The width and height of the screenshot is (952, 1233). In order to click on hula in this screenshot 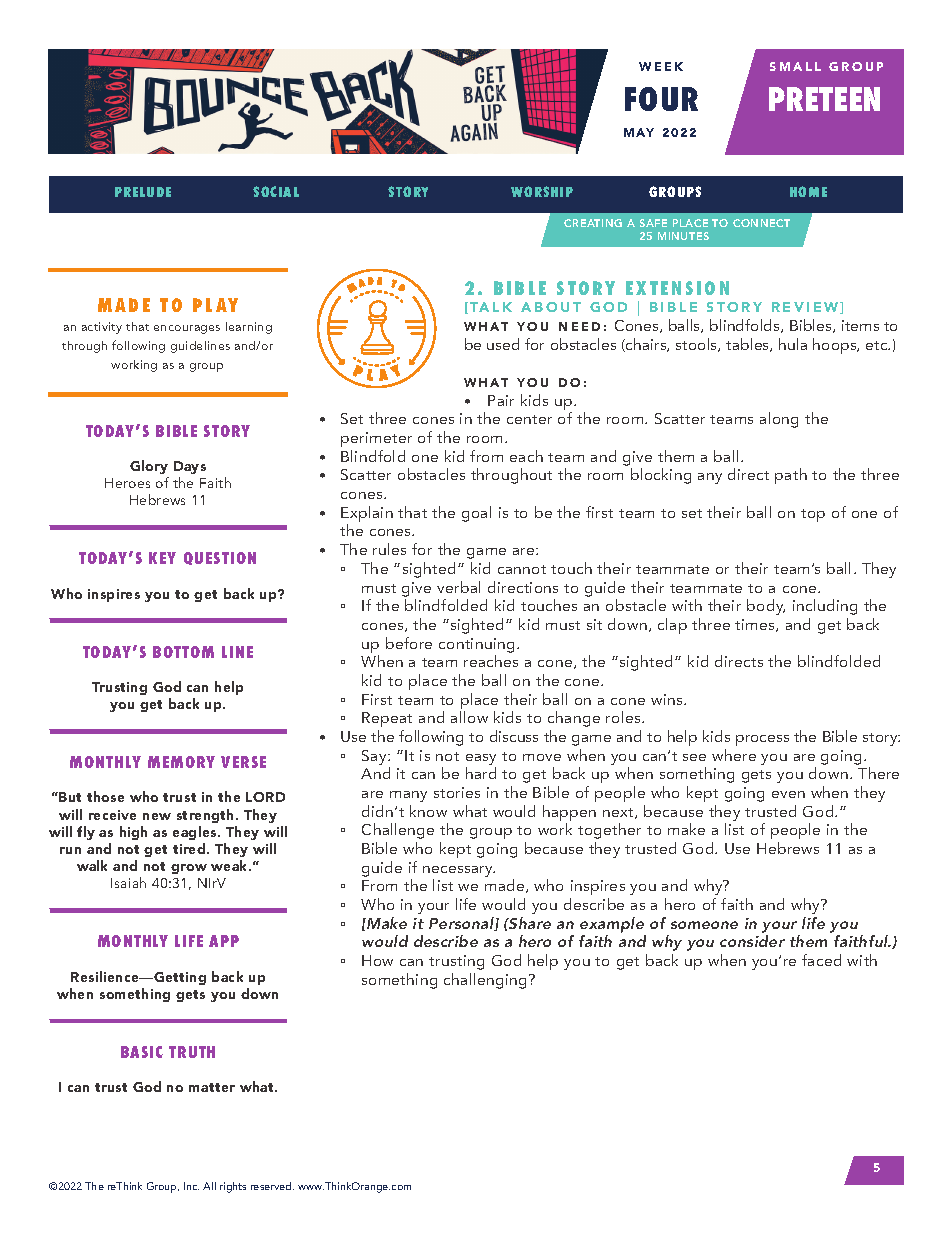, I will do `click(793, 344)`.
